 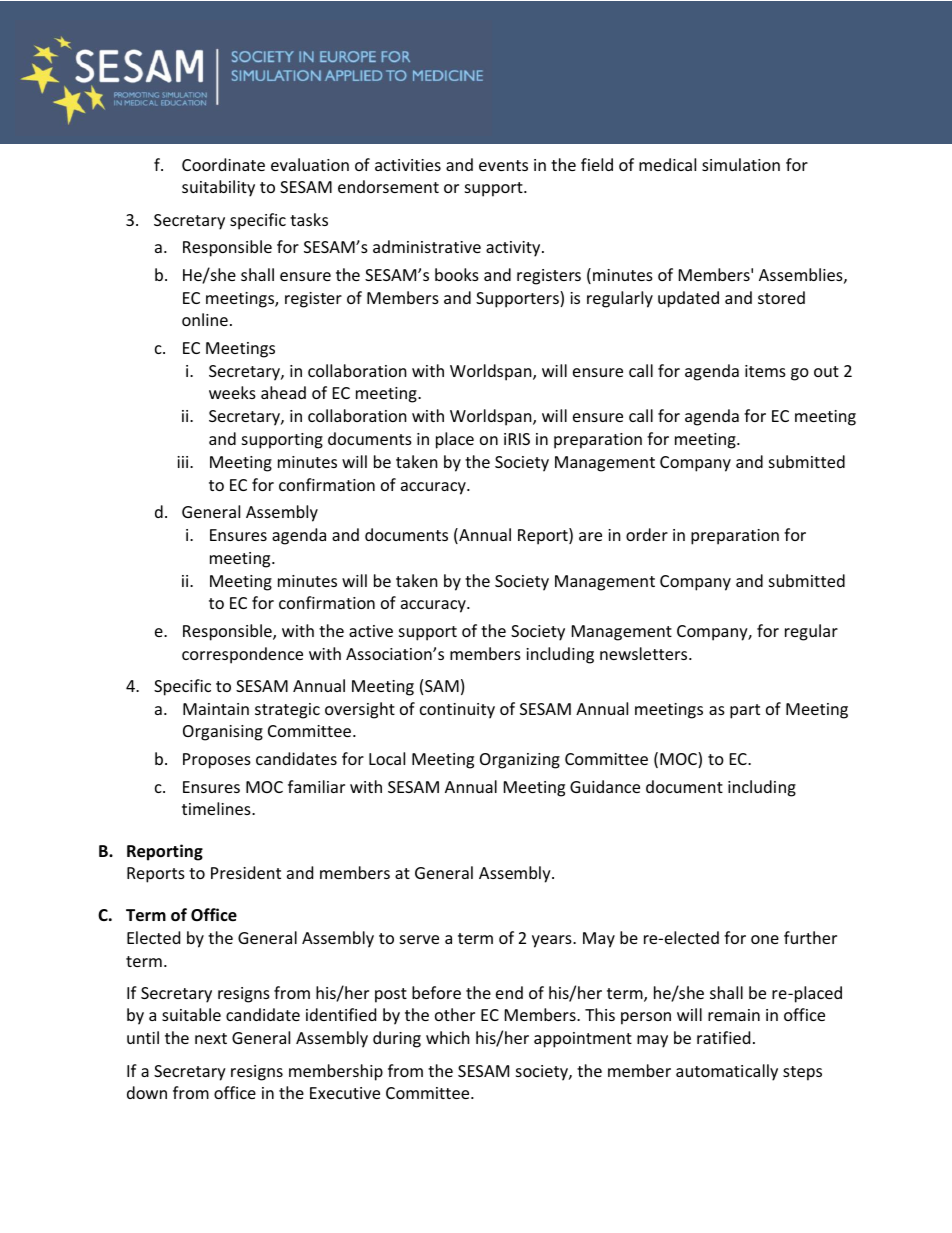 I want to click on active, so click(x=371, y=631).
